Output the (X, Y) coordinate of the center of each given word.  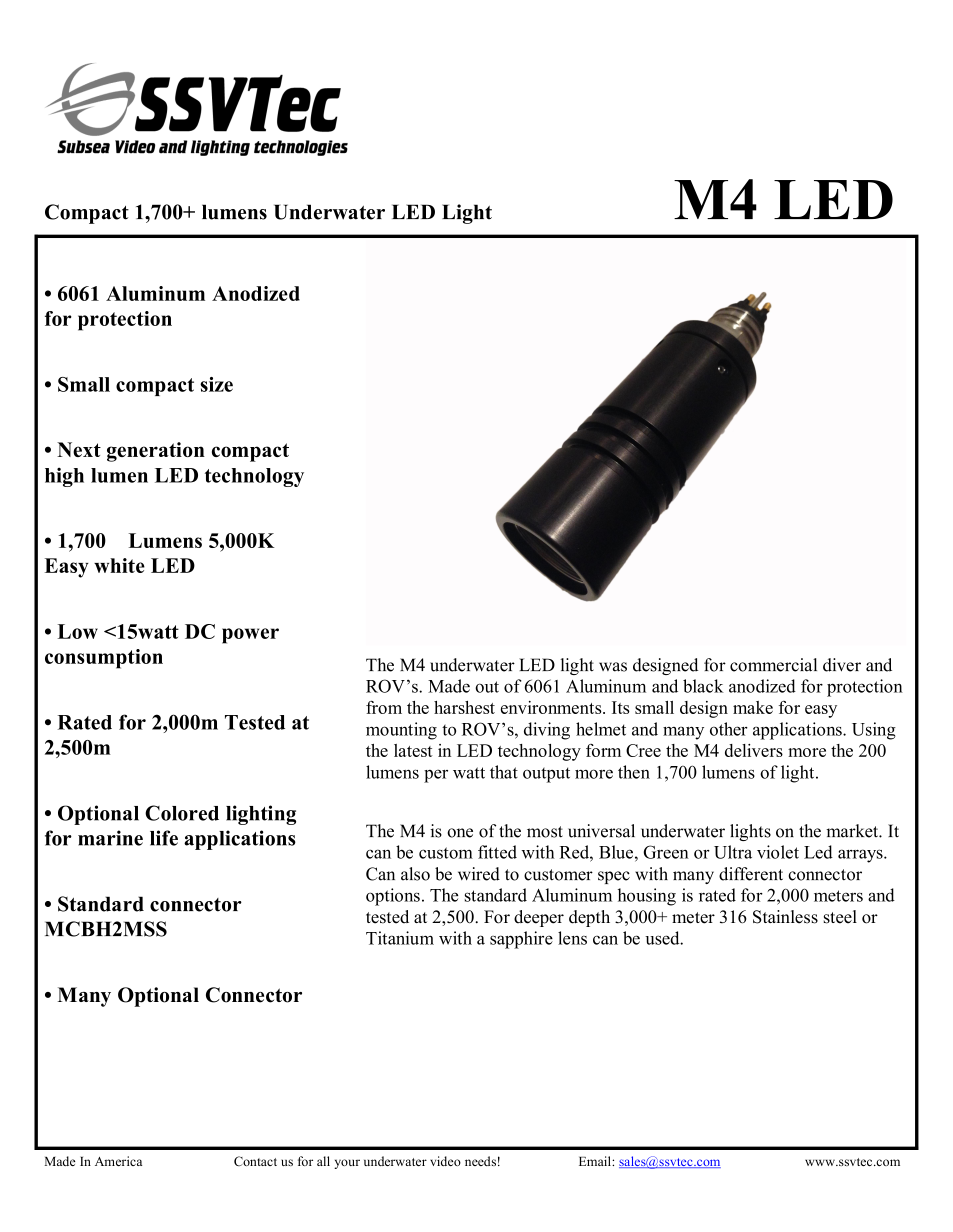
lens (572, 938)
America (118, 1161)
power (250, 636)
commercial (773, 665)
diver (842, 665)
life (164, 838)
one (460, 833)
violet (778, 852)
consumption (104, 659)
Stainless (785, 917)
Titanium (400, 938)
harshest (464, 707)
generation (156, 452)
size (216, 384)
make (753, 707)
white (119, 565)
